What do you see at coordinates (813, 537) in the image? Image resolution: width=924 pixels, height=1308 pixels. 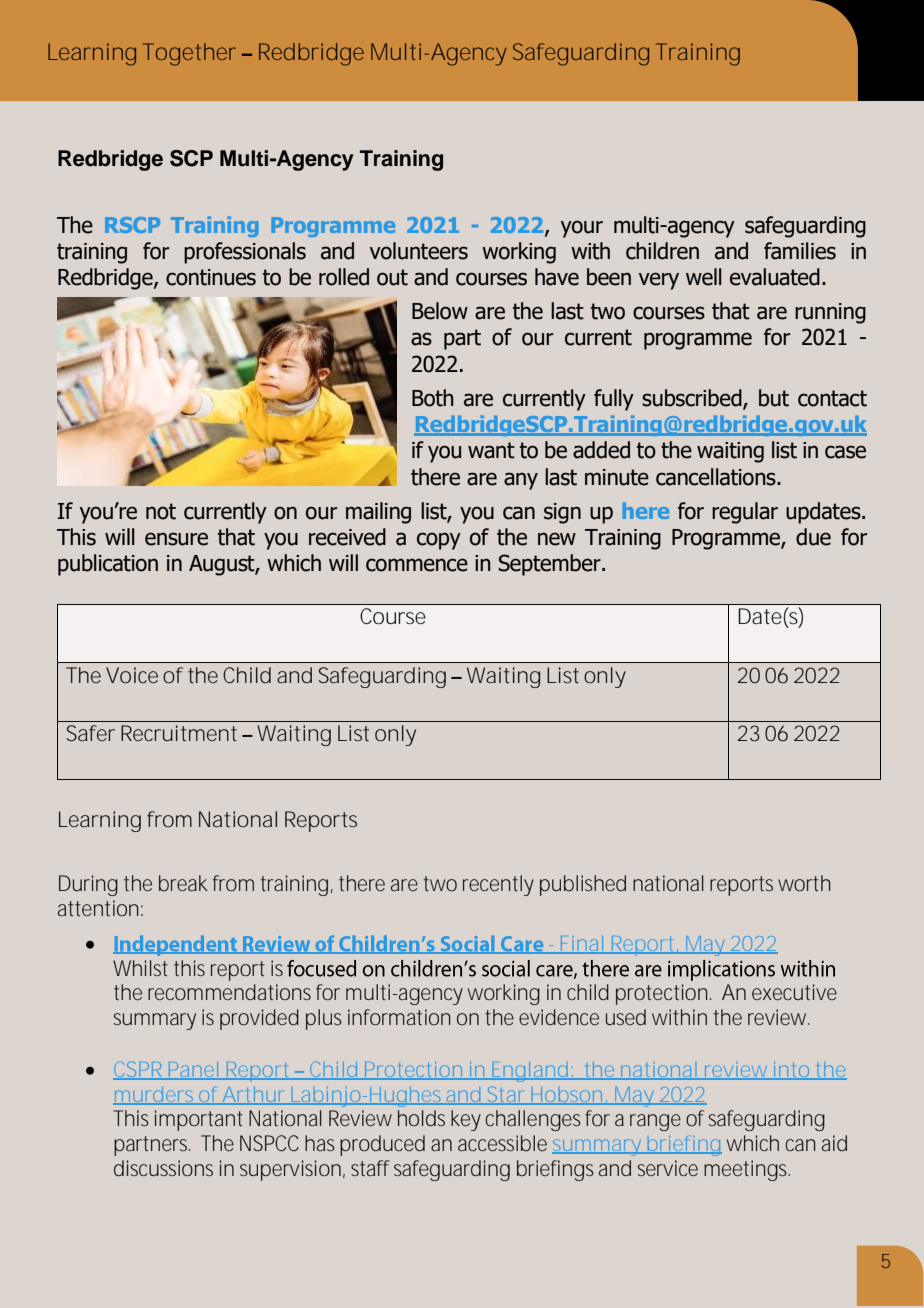 I see `due` at bounding box center [813, 537].
